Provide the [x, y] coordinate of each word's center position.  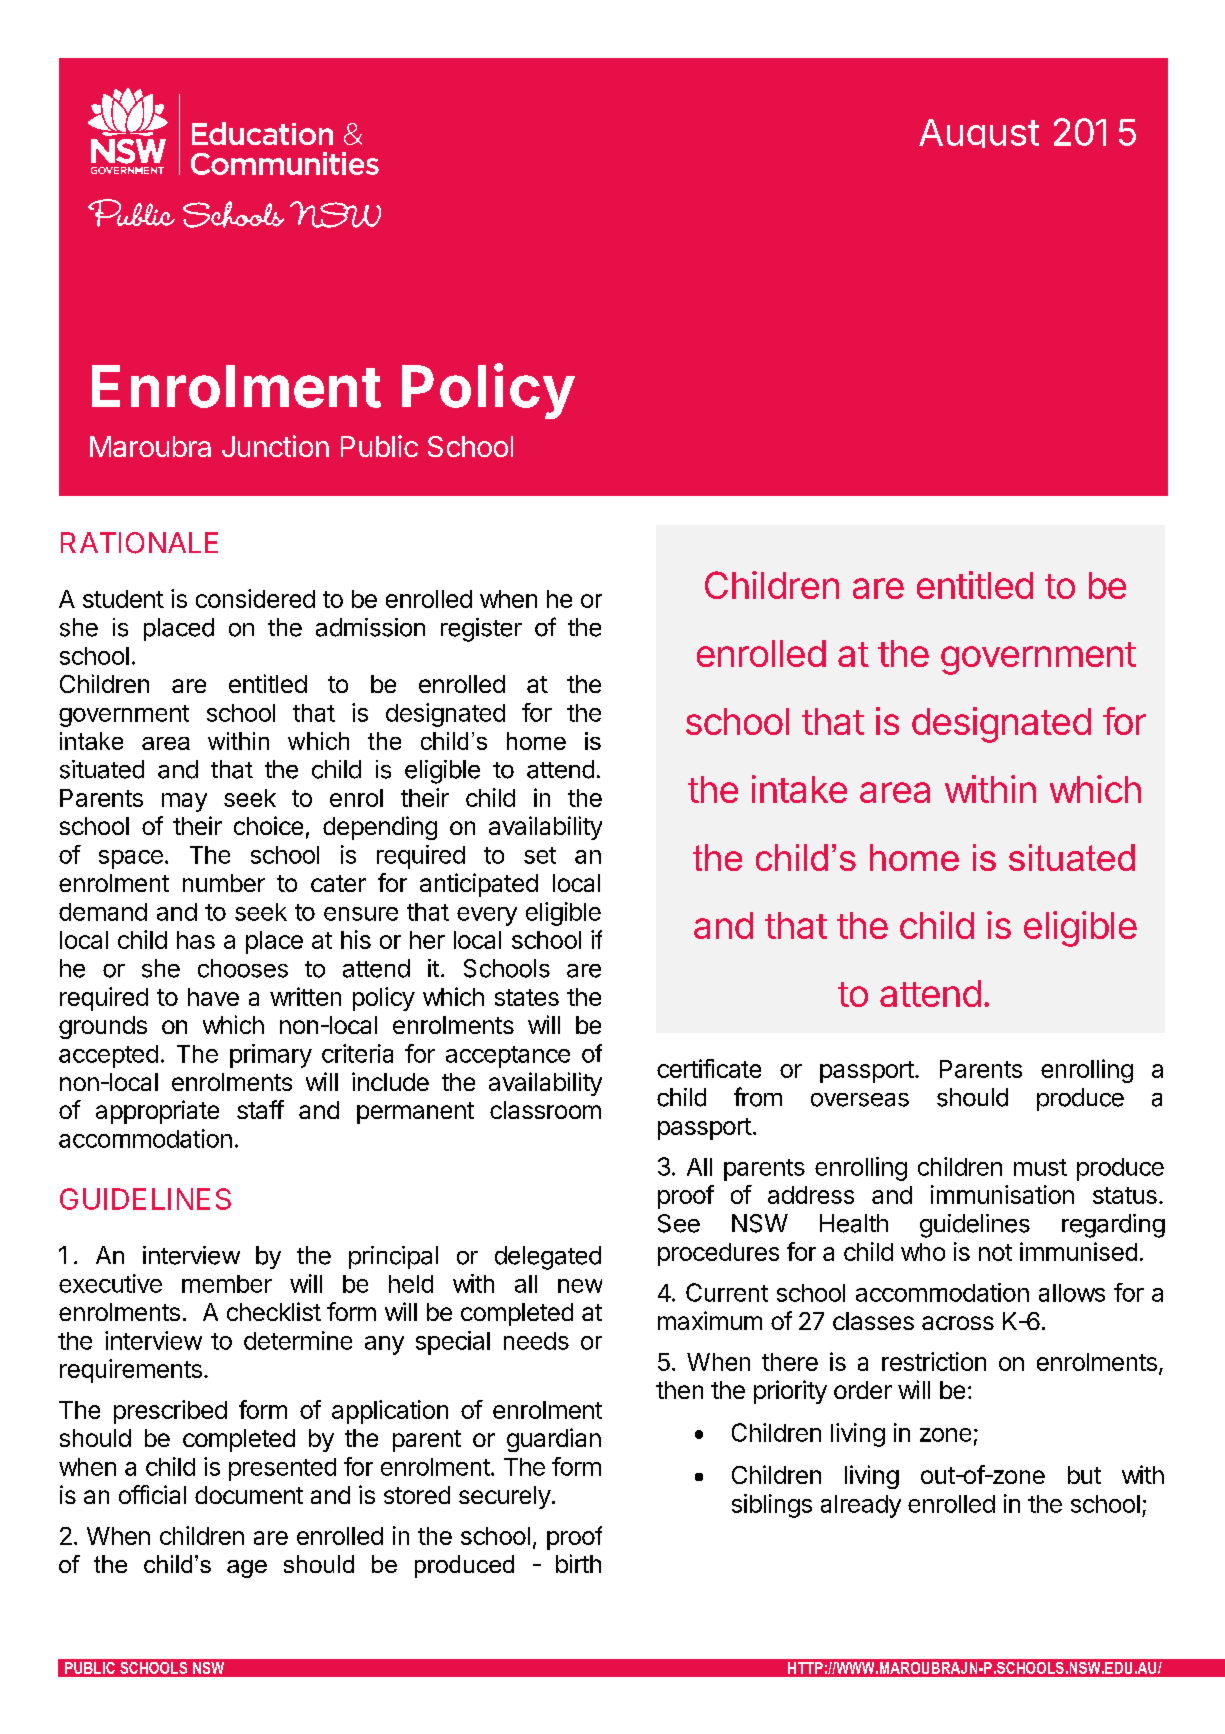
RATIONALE [139, 543]
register [481, 630]
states [527, 997]
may [184, 802]
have [213, 997]
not [995, 1252]
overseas [860, 1100]
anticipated [479, 885]
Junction [275, 446]
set [540, 855]
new [580, 1286]
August [979, 133]
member [227, 1284]
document [249, 1495]
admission [370, 627]
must [1040, 1167]
